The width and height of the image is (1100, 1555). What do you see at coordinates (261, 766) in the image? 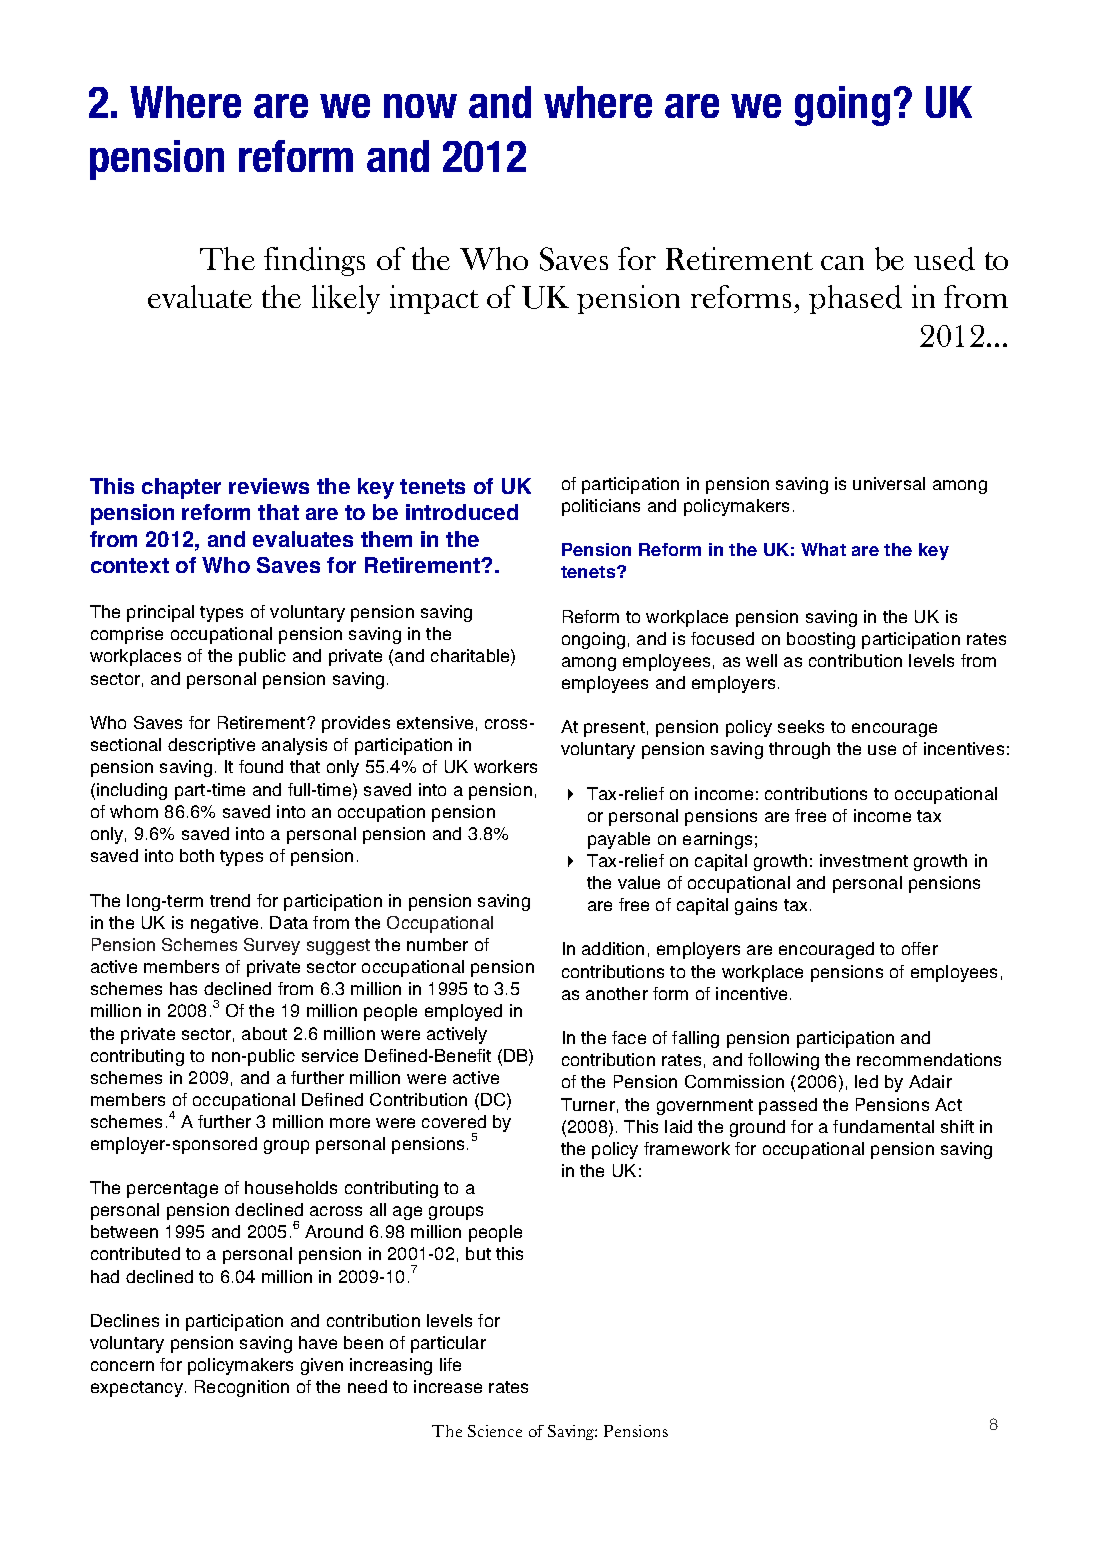
I see `found` at bounding box center [261, 766].
